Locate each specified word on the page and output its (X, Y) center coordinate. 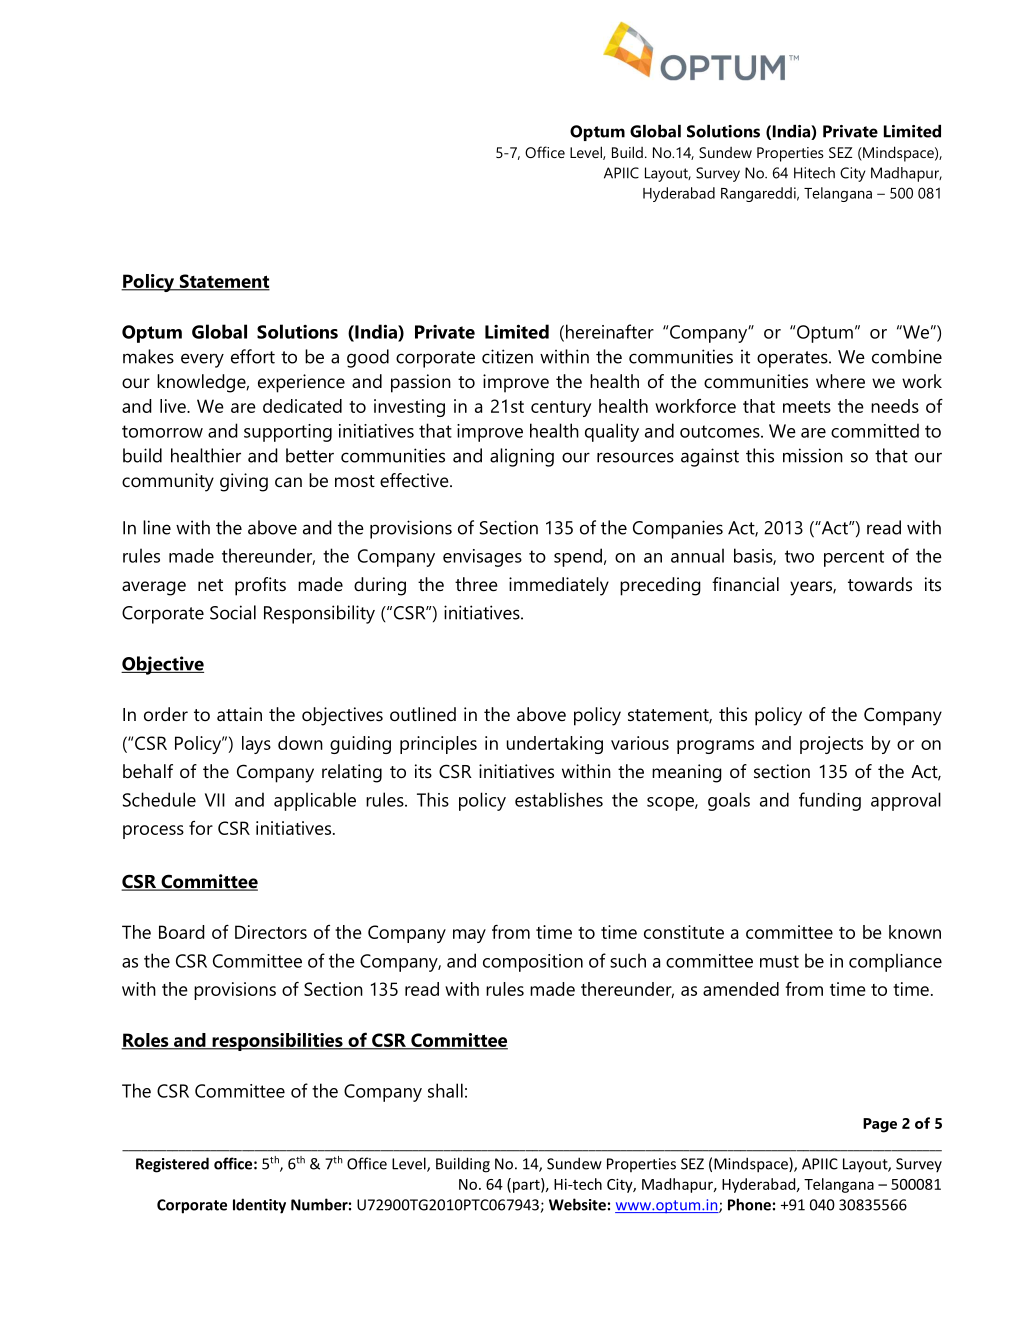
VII (215, 800)
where (840, 381)
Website (577, 1204)
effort (253, 356)
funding (830, 801)
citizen (507, 356)
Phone (749, 1204)
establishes (559, 799)
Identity (259, 1206)
